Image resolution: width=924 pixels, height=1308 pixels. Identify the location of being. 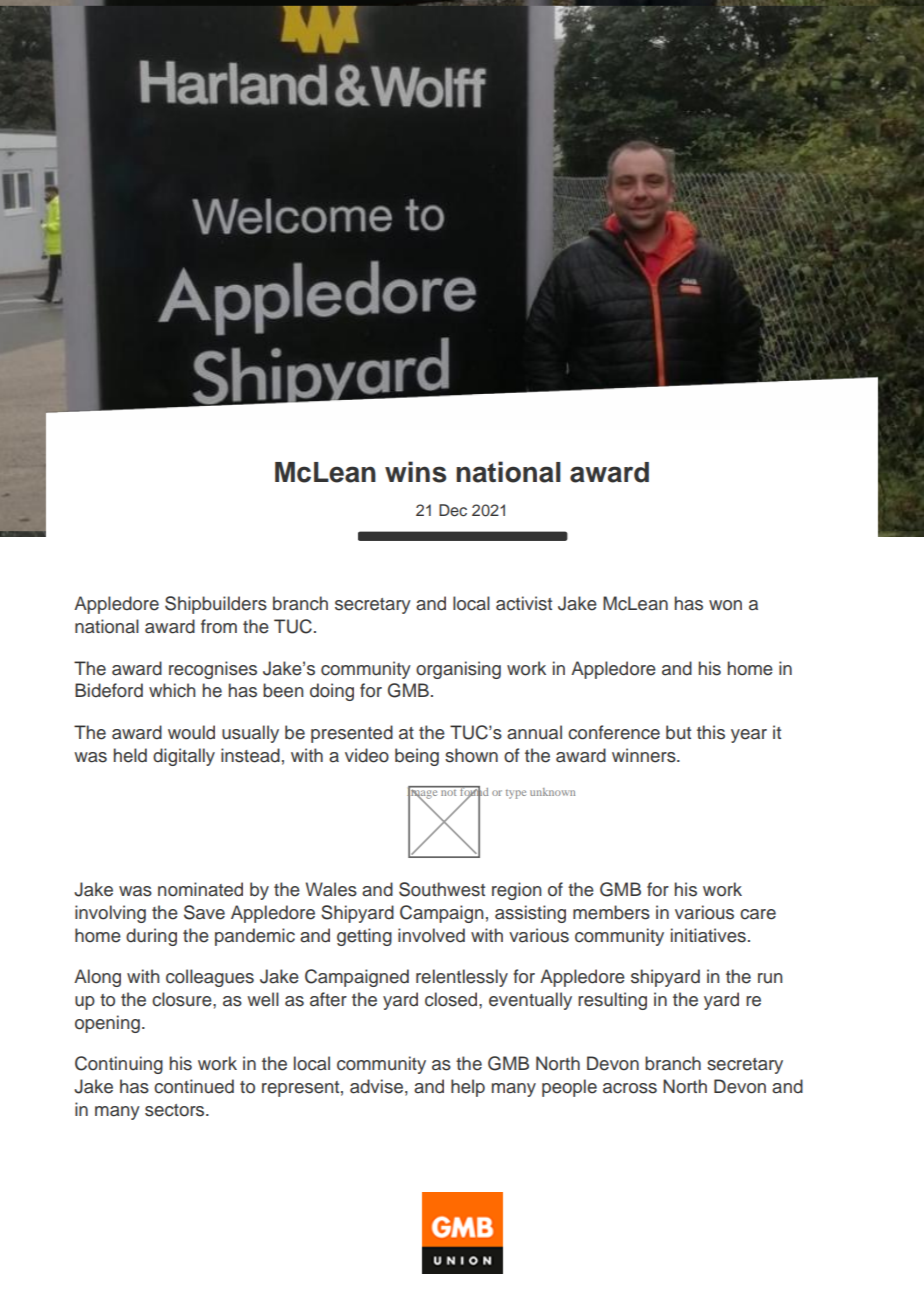
(417, 757).
